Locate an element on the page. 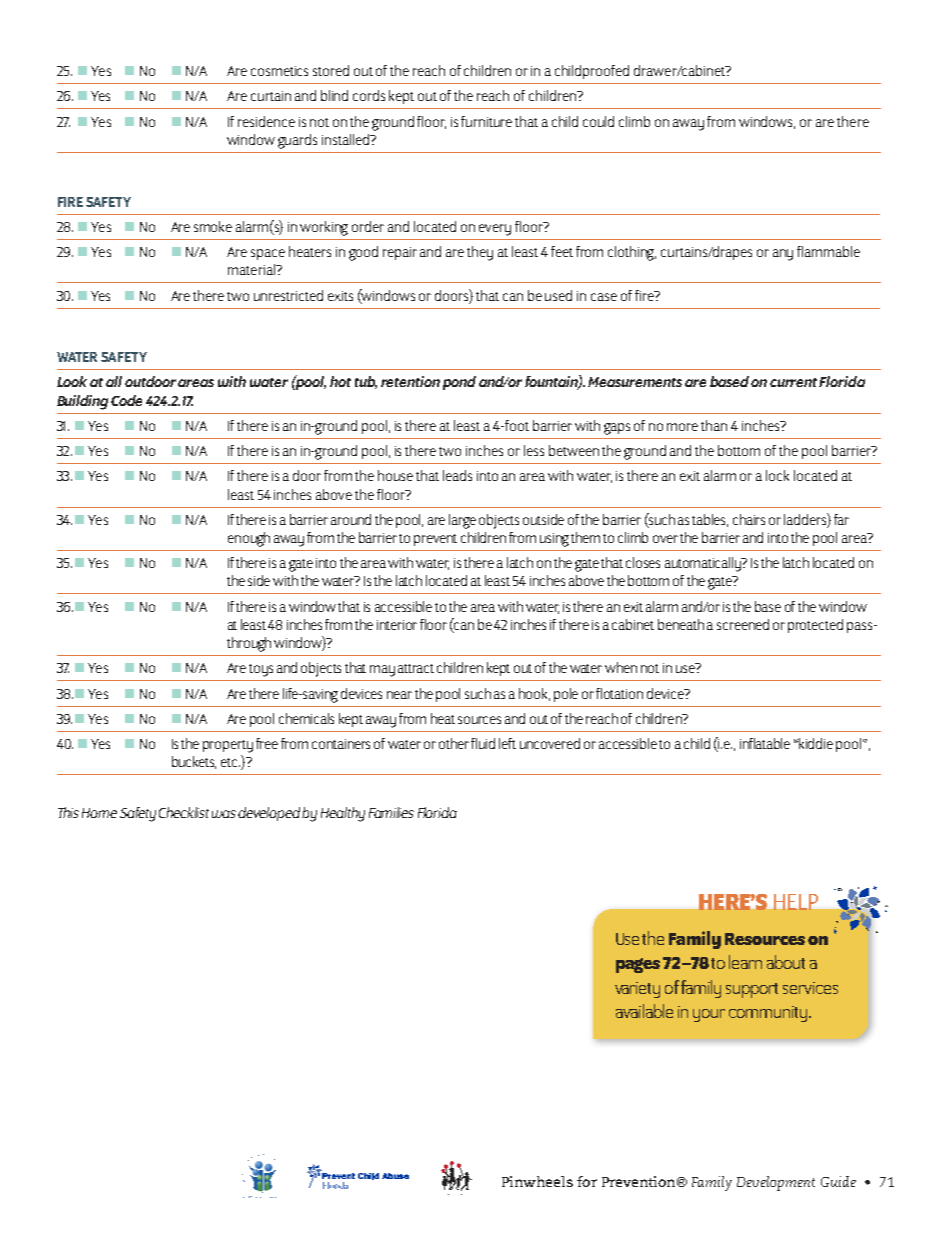 This document has height=1237, width=952. Pinwheels is located at coordinates (537, 1181).
